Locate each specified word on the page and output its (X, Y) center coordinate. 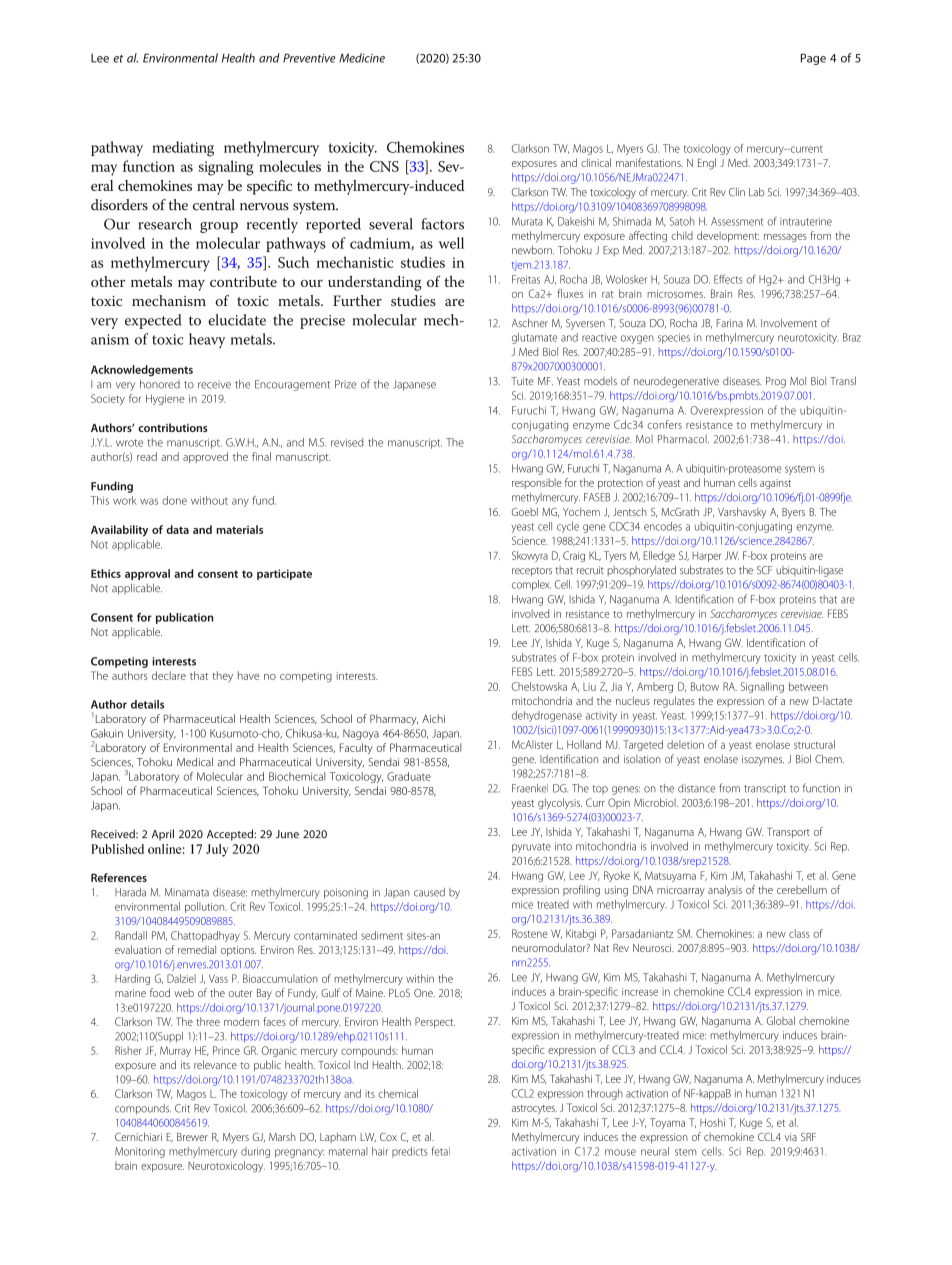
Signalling (762, 687)
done (174, 500)
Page (813, 59)
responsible (537, 483)
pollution (206, 907)
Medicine (362, 58)
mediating (183, 149)
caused (429, 892)
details (147, 704)
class (799, 933)
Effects (728, 279)
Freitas (526, 279)
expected (153, 321)
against (775, 484)
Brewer (192, 1137)
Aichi (433, 718)
